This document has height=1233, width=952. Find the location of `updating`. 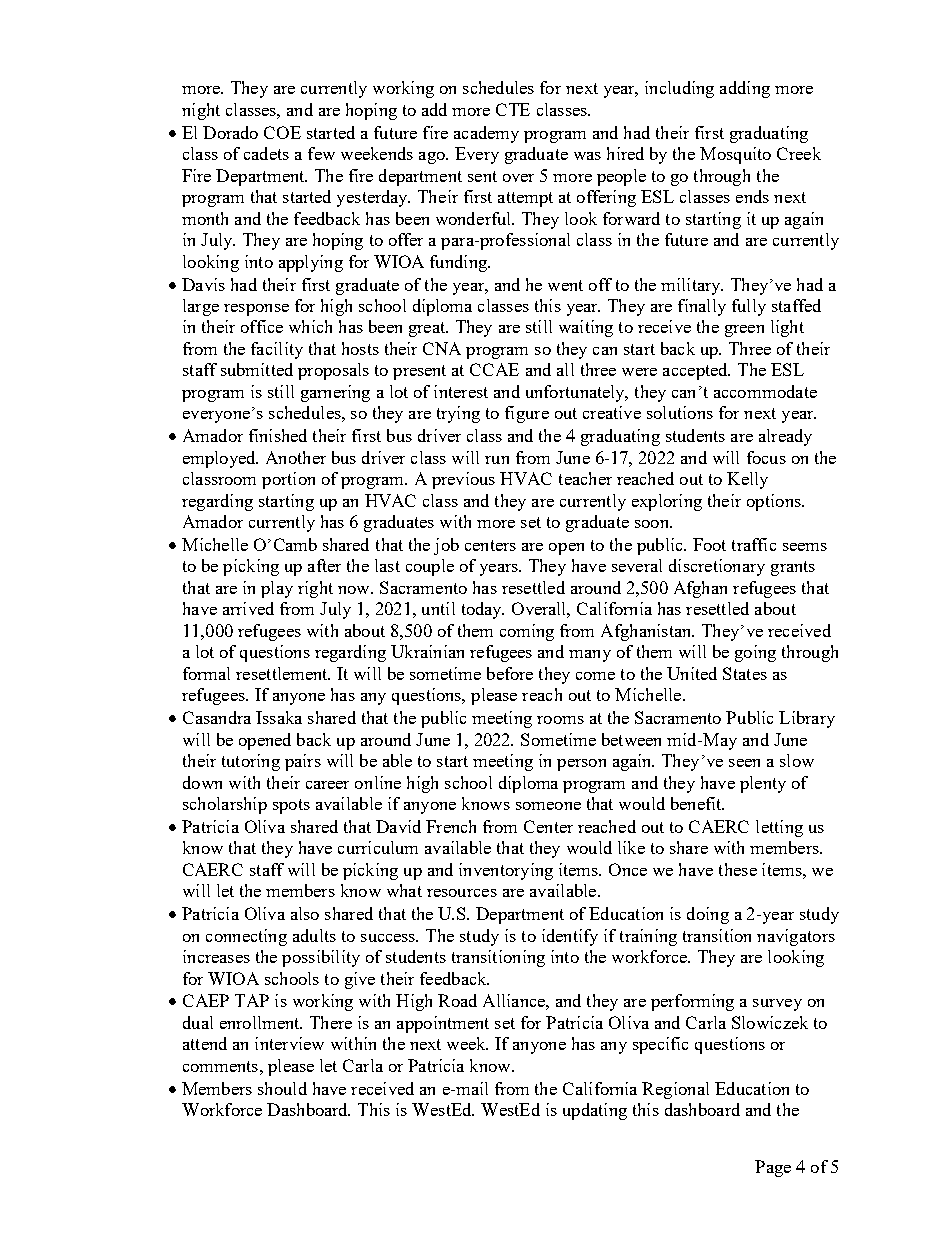

updating is located at coordinates (595, 1111).
